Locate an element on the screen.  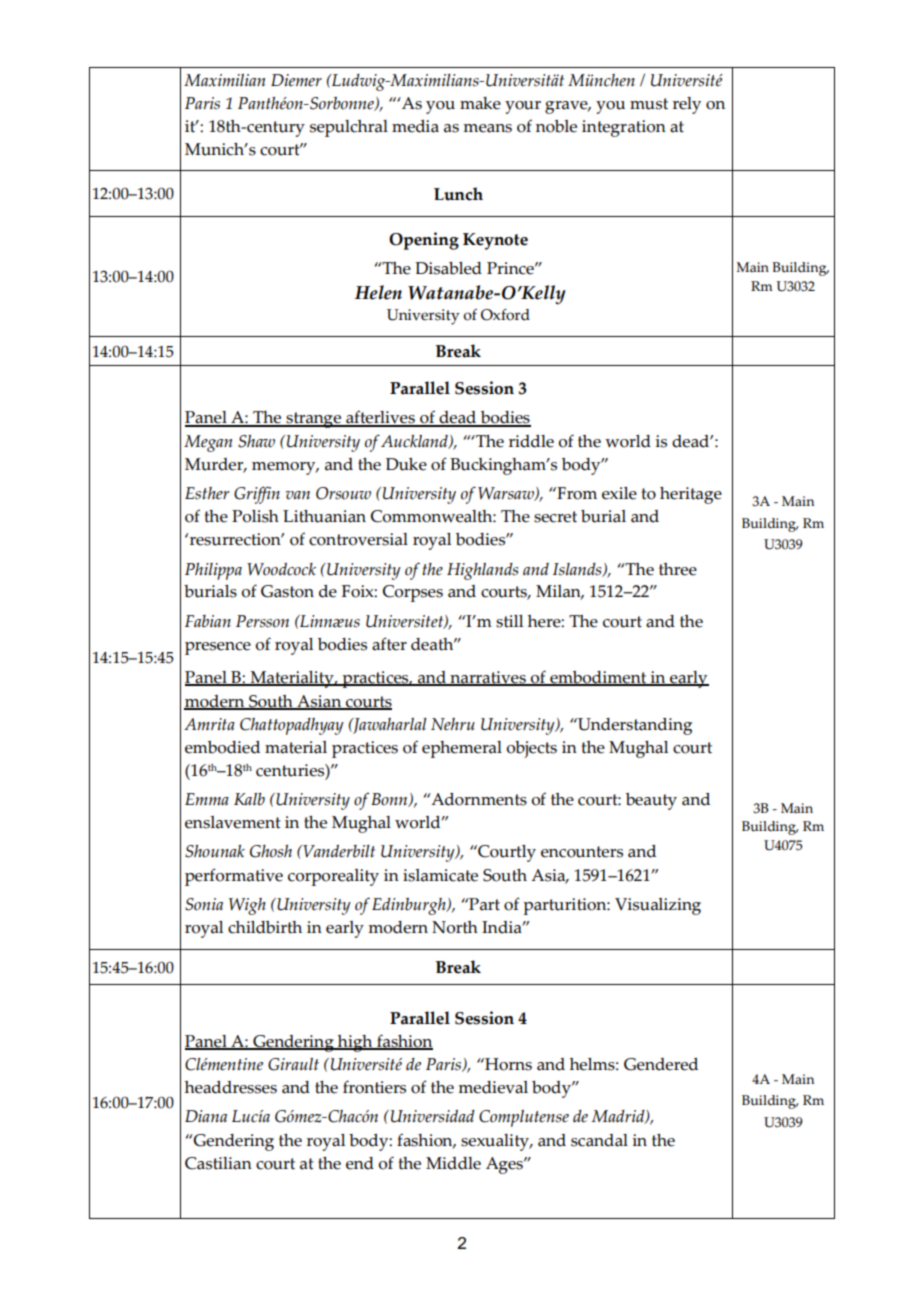
Auckland is located at coordinates (415, 442).
